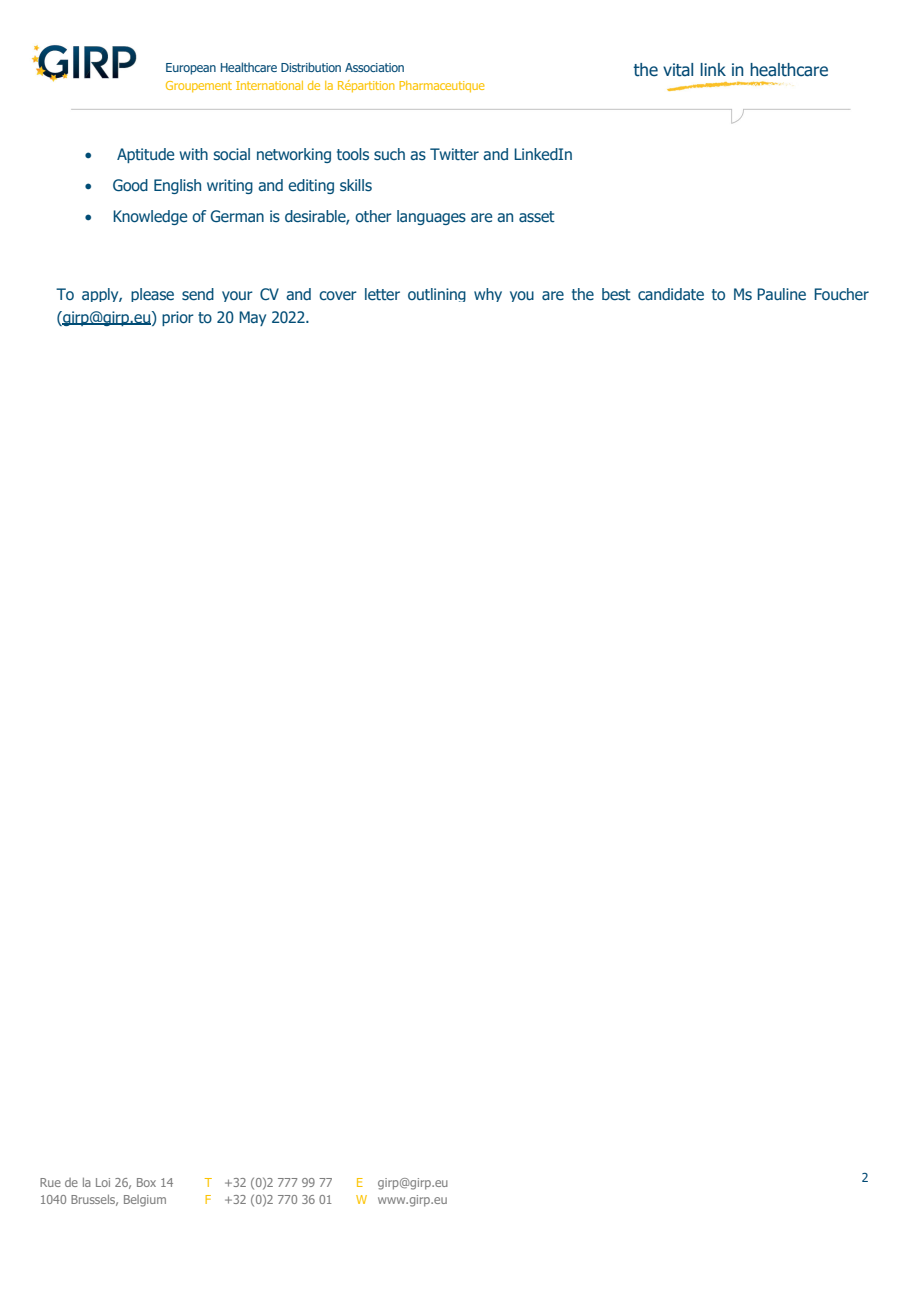 The height and width of the image is (1308, 924). What do you see at coordinates (50, 1182) in the image?
I see `Rue` at bounding box center [50, 1182].
